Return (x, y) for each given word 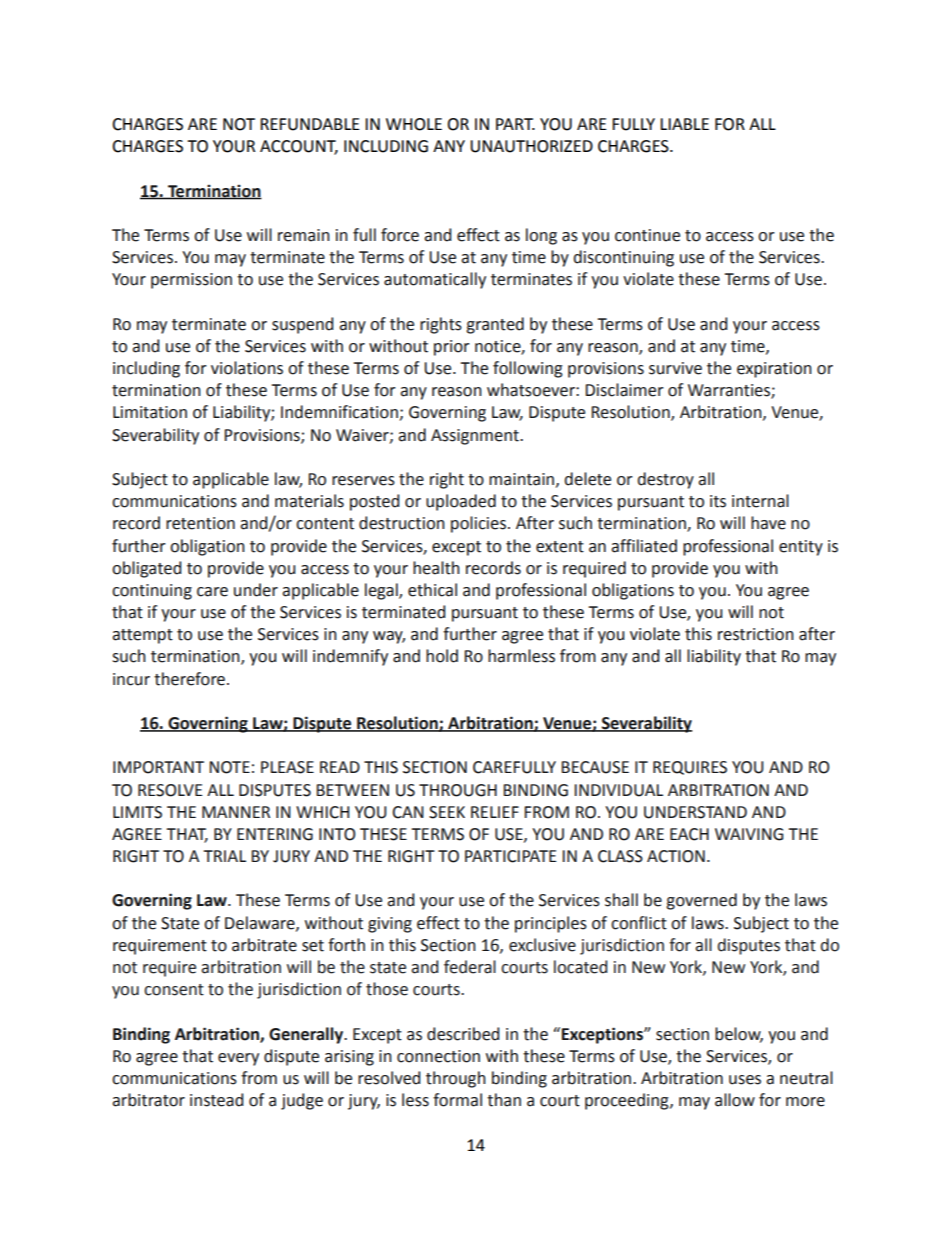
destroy (665, 480)
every (238, 1059)
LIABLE (684, 124)
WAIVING (749, 834)
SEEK (447, 812)
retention (200, 523)
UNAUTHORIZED (531, 146)
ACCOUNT (299, 147)
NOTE (229, 767)
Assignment (476, 437)
